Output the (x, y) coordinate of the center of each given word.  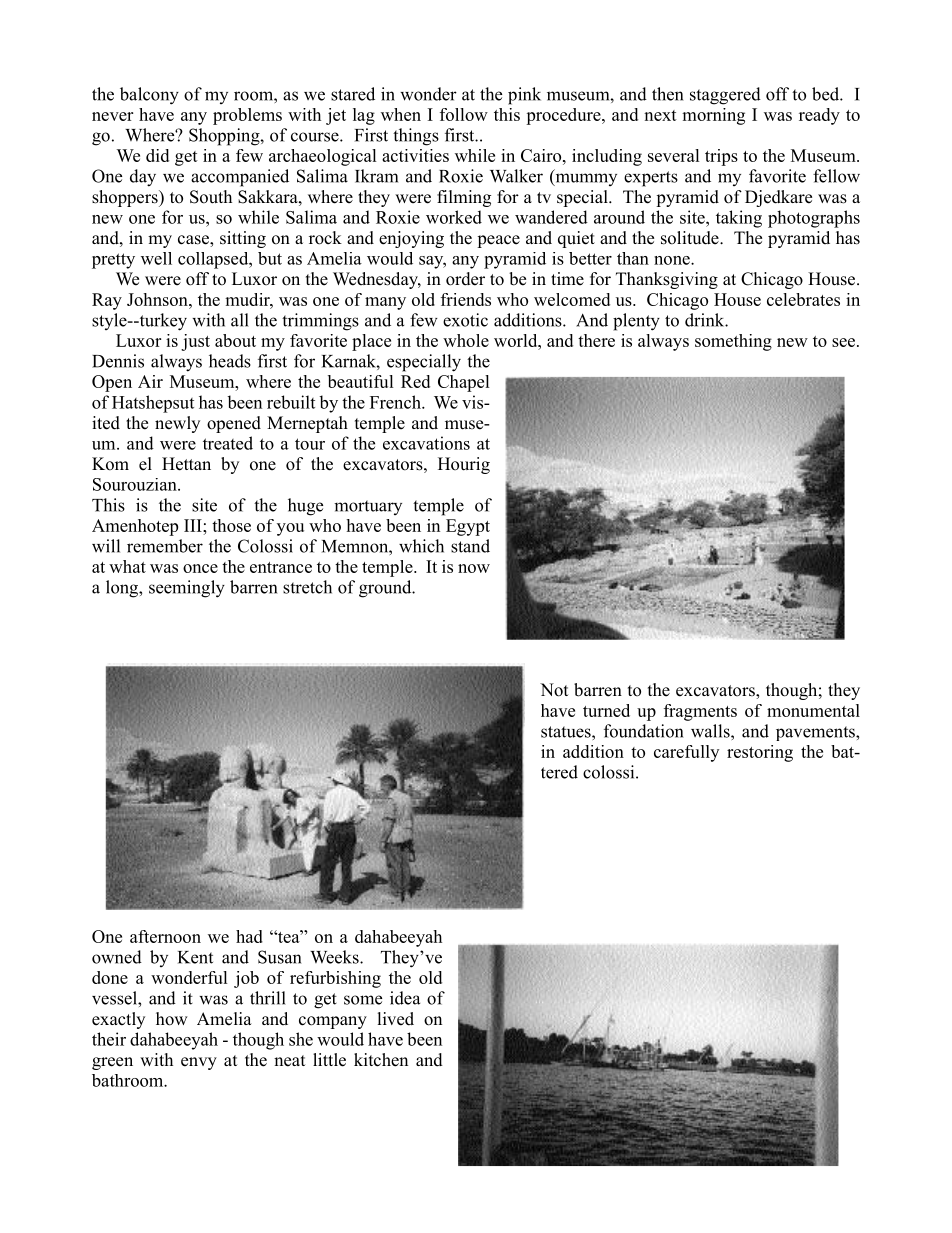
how (172, 1019)
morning (713, 116)
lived (396, 1019)
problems (247, 116)
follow (464, 114)
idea (405, 998)
